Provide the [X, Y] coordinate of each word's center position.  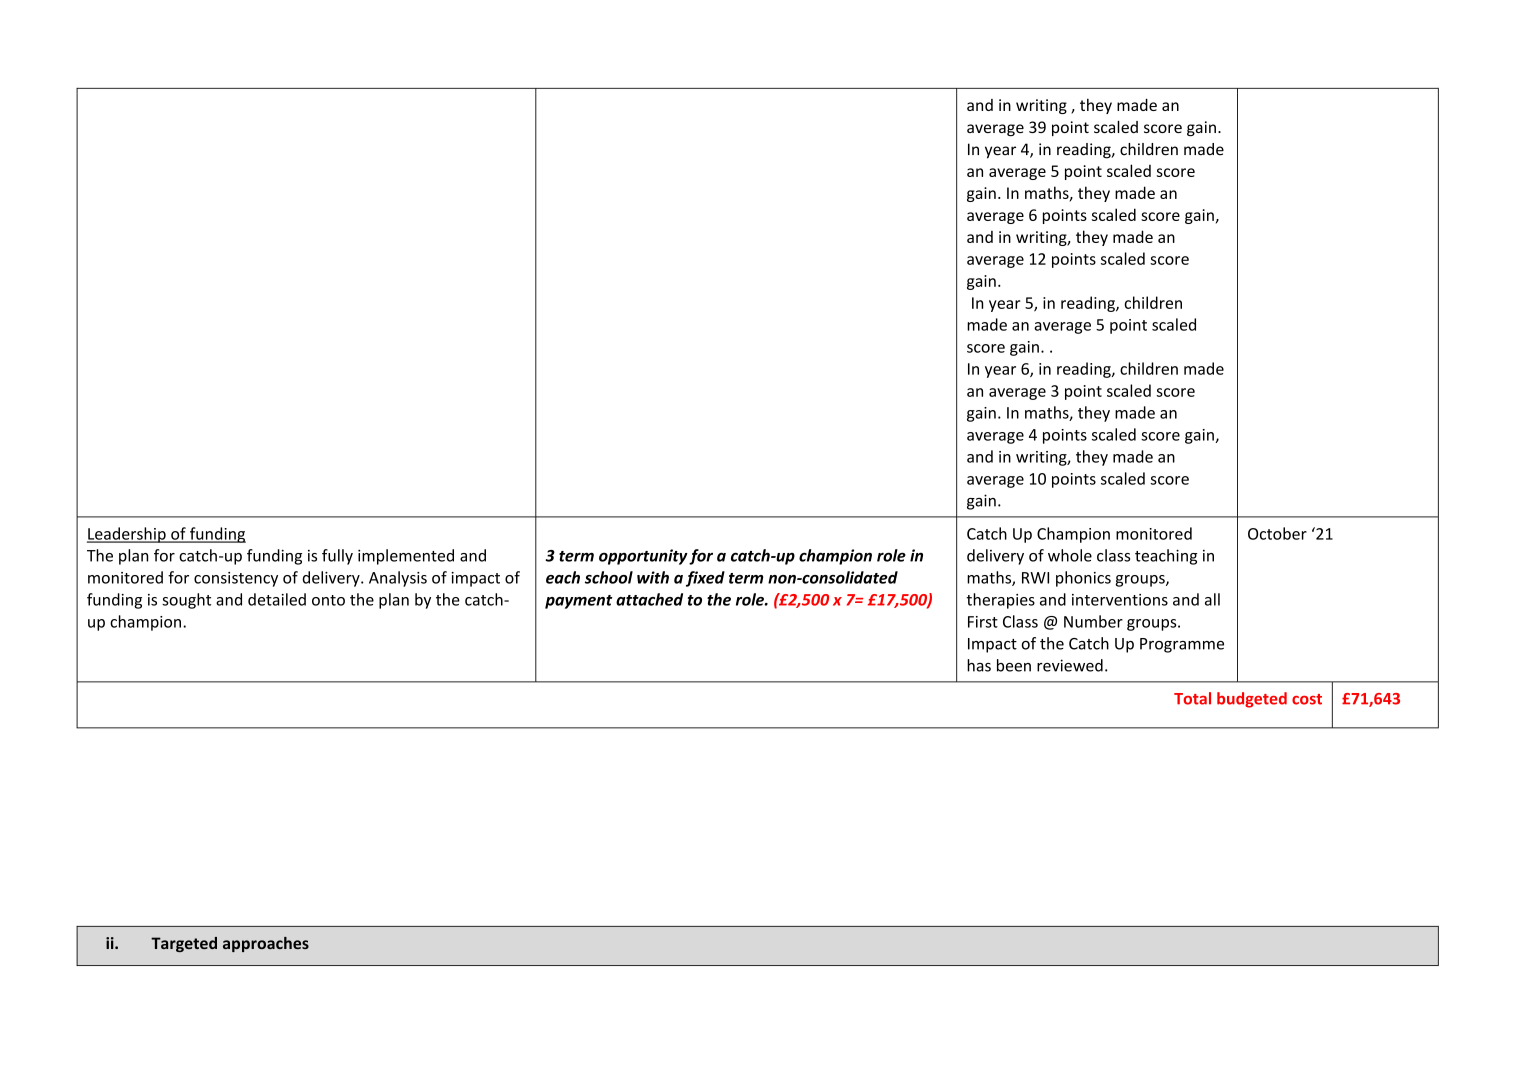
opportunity [643, 557]
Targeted [184, 944]
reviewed [1070, 665]
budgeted [1252, 700]
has [979, 665]
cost [1307, 699]
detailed [277, 599]
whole [1070, 555]
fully [337, 557]
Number [1093, 621]
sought [186, 601]
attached [649, 599]
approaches [266, 944]
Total [1192, 698]
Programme [1182, 645]
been [1014, 665]
